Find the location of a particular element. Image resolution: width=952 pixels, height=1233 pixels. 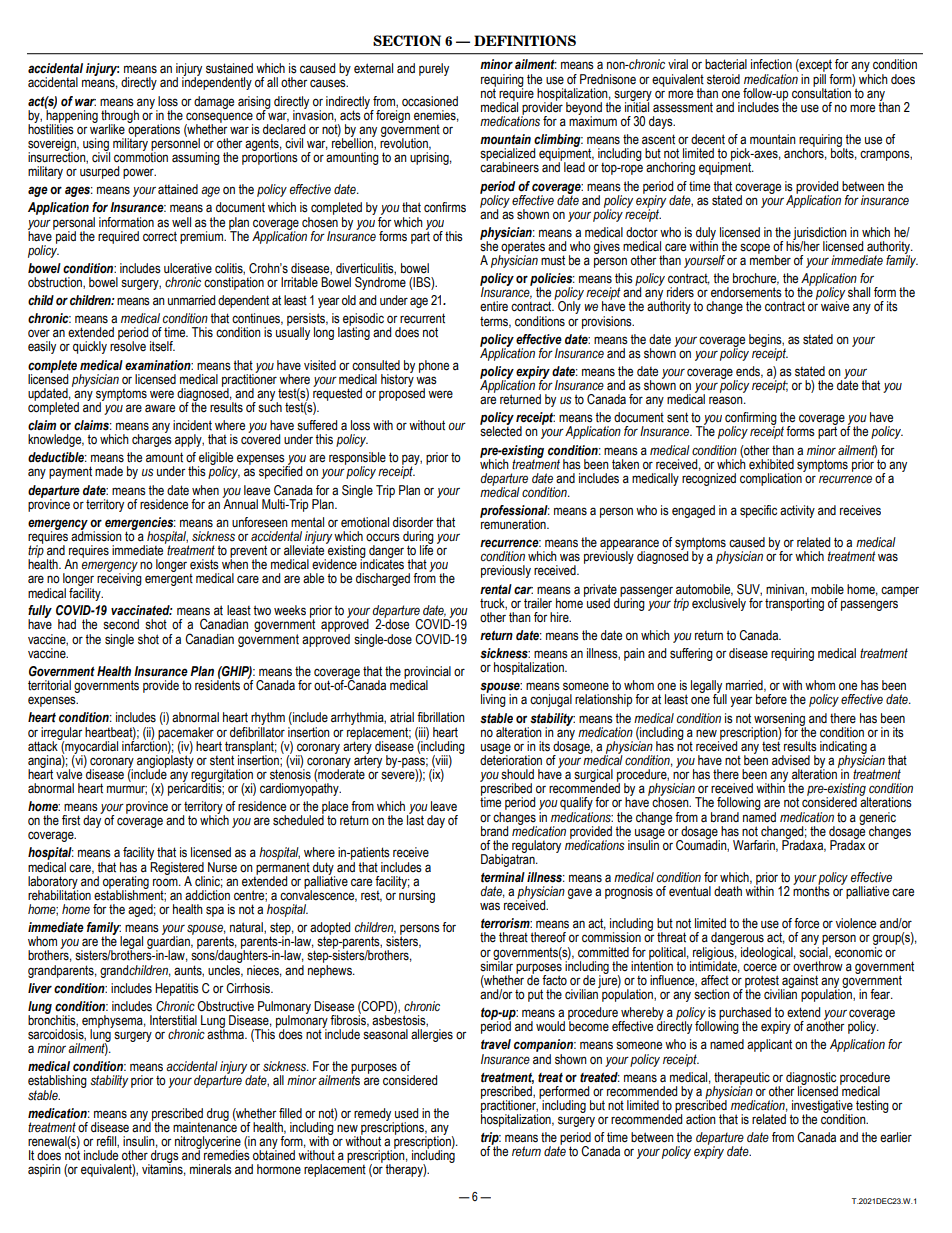

investigative is located at coordinates (822, 1107).
